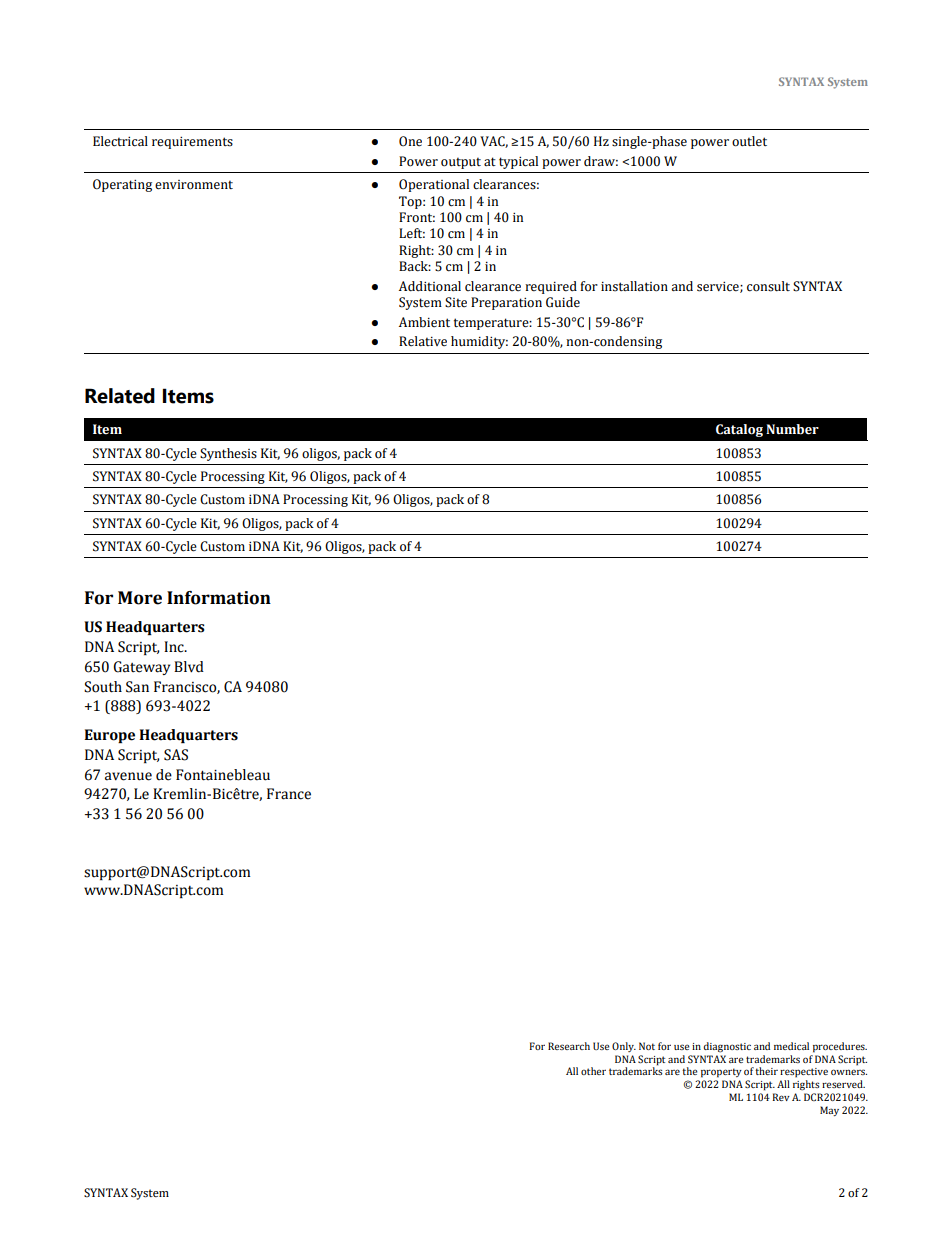 The width and height of the document is (952, 1233). I want to click on Research, so click(569, 1046).
